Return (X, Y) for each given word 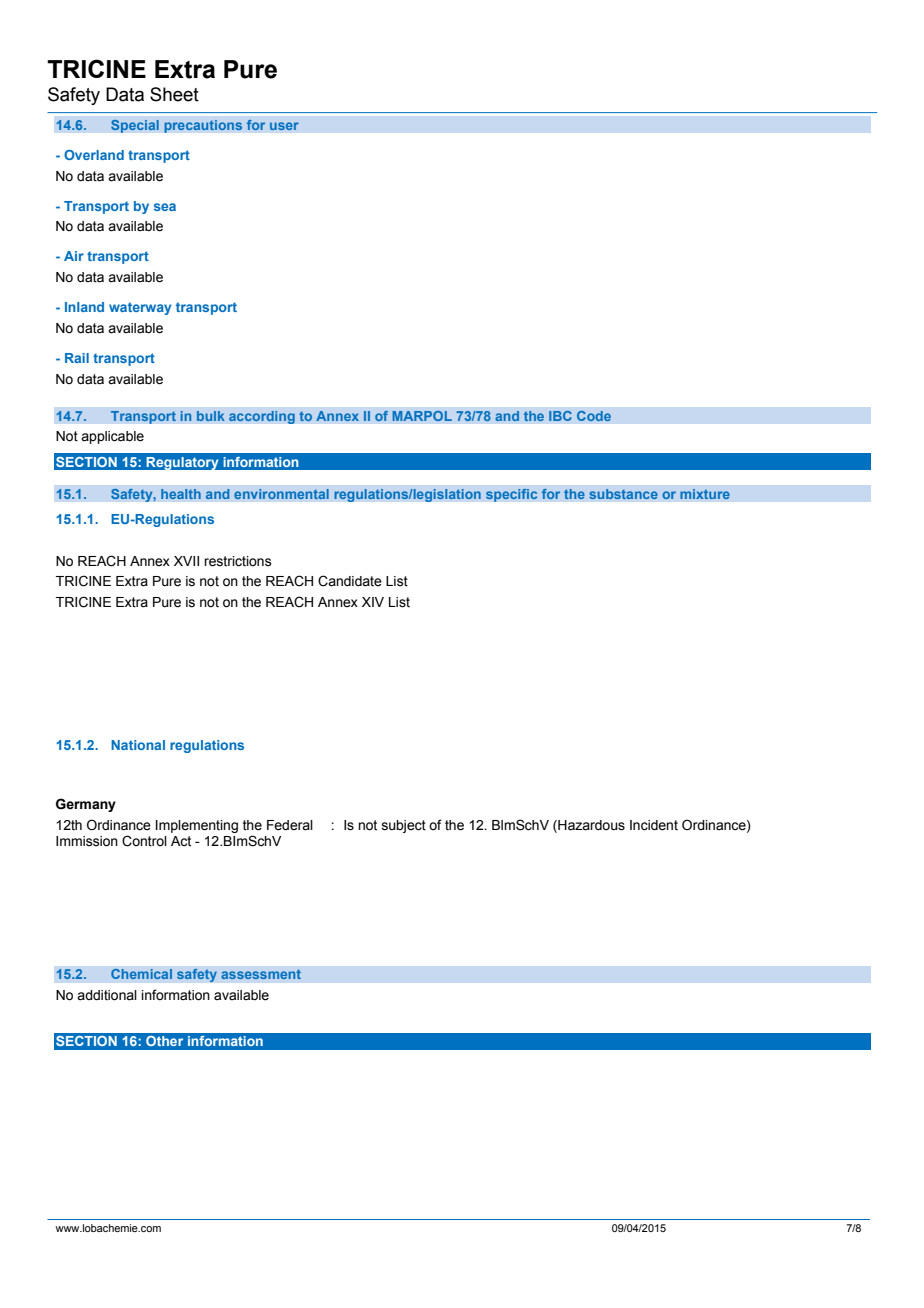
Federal (290, 825)
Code (594, 415)
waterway (140, 308)
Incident (654, 825)
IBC (560, 415)
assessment (261, 974)
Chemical (141, 974)
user (284, 126)
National (138, 745)
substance (623, 494)
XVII (186, 561)
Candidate (350, 581)
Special (135, 126)
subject (404, 826)
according (262, 417)
